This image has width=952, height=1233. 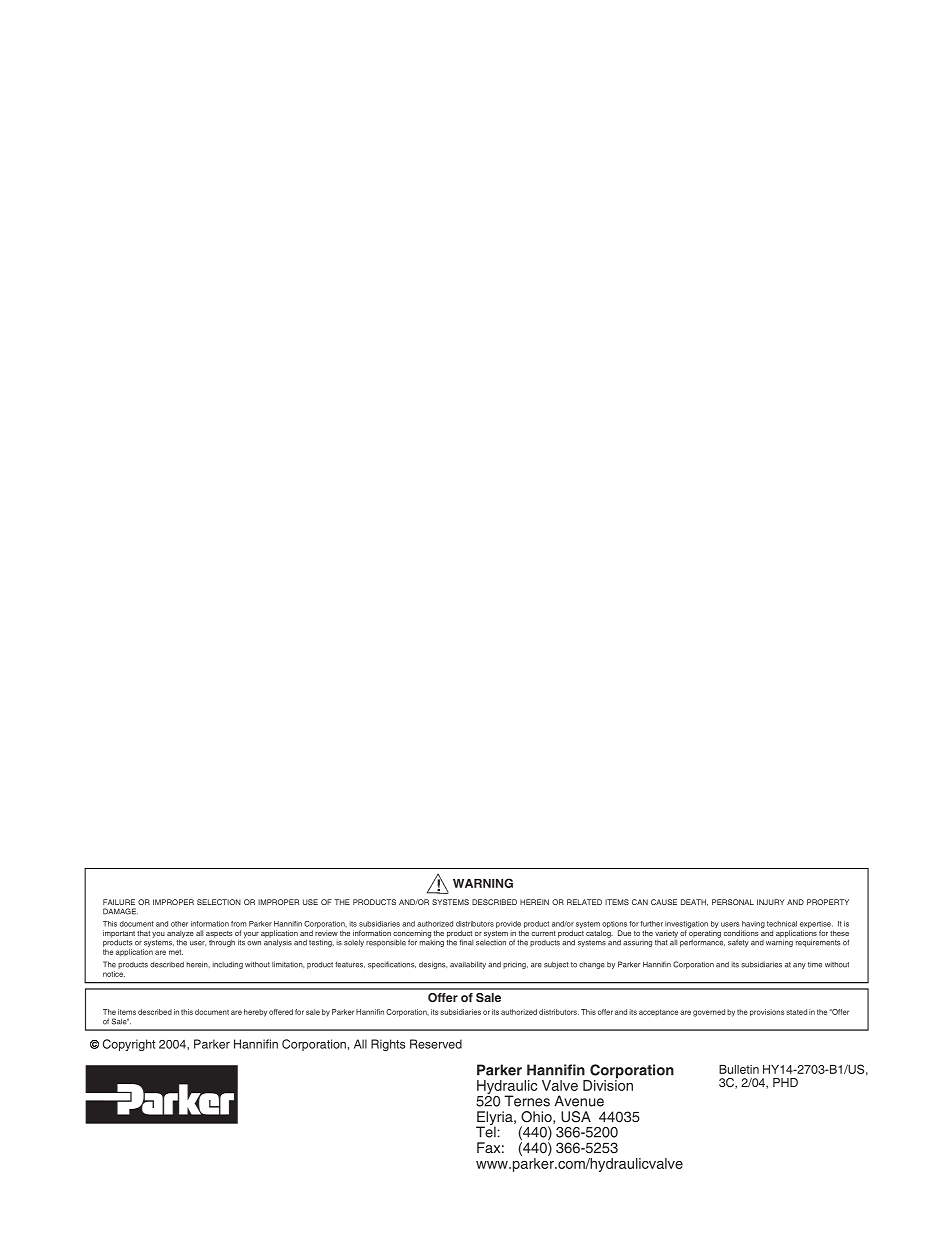 I want to click on Tel, so click(x=486, y=1131).
